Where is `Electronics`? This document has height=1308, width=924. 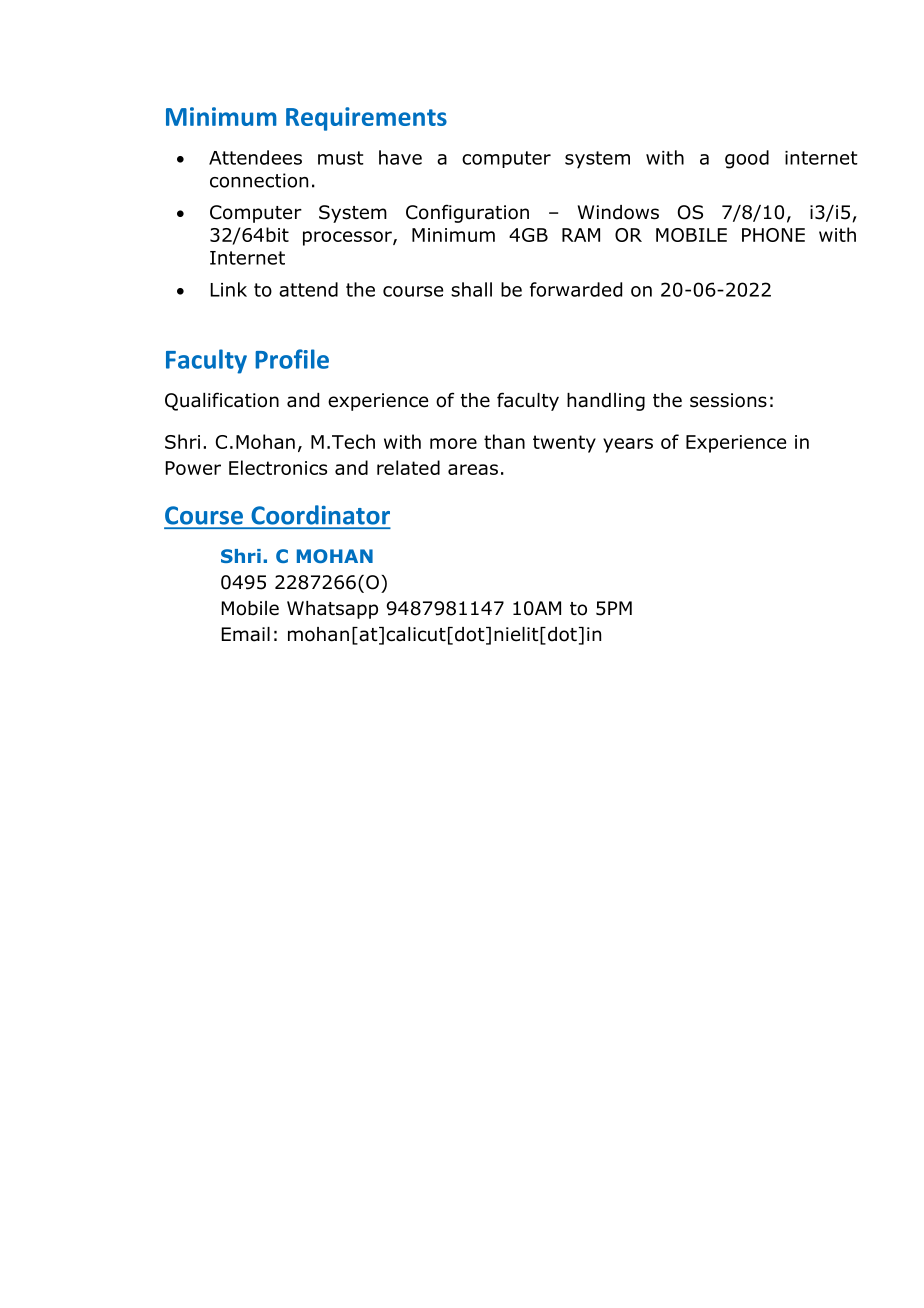
Electronics is located at coordinates (278, 467).
